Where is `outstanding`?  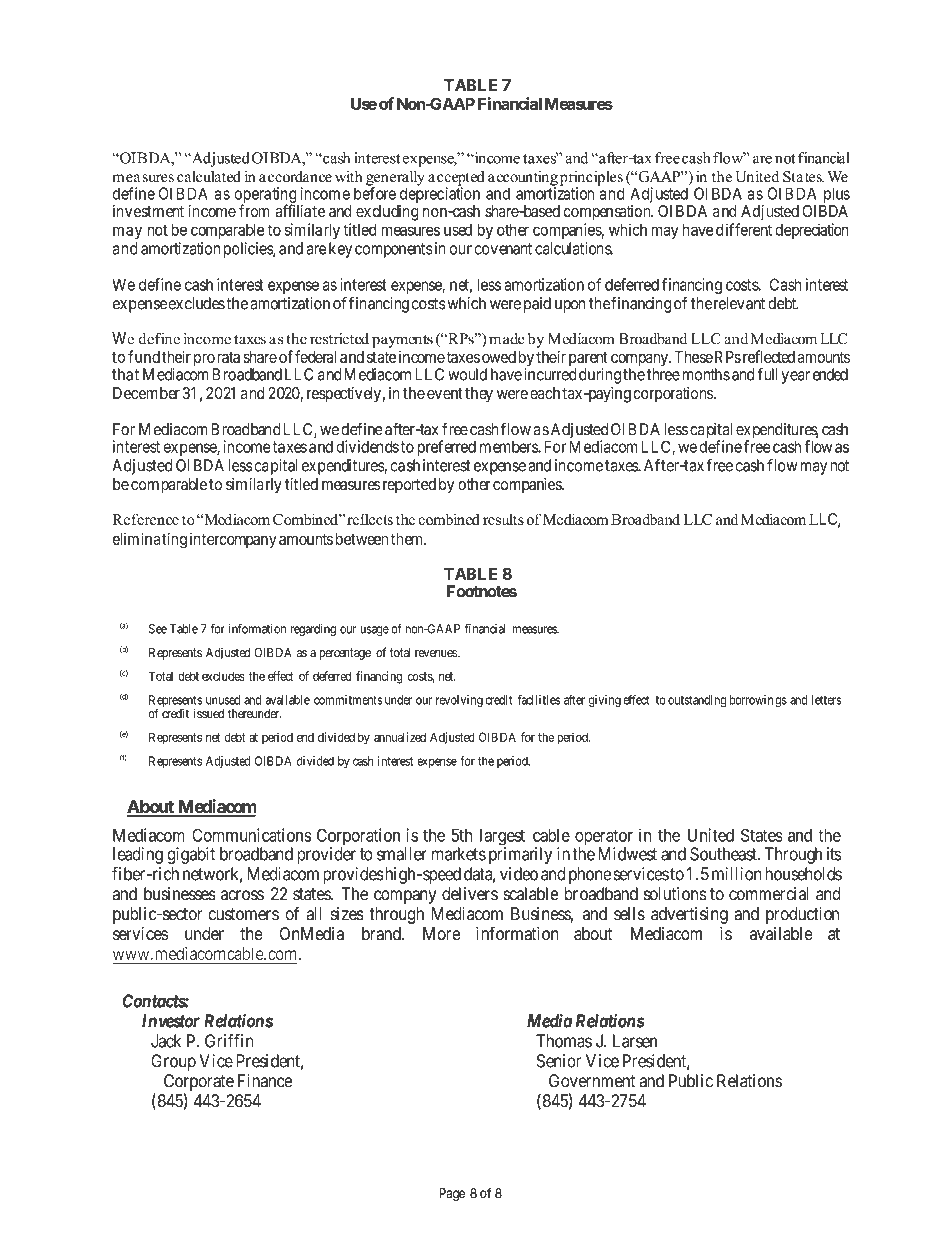
outstanding is located at coordinates (697, 701).
